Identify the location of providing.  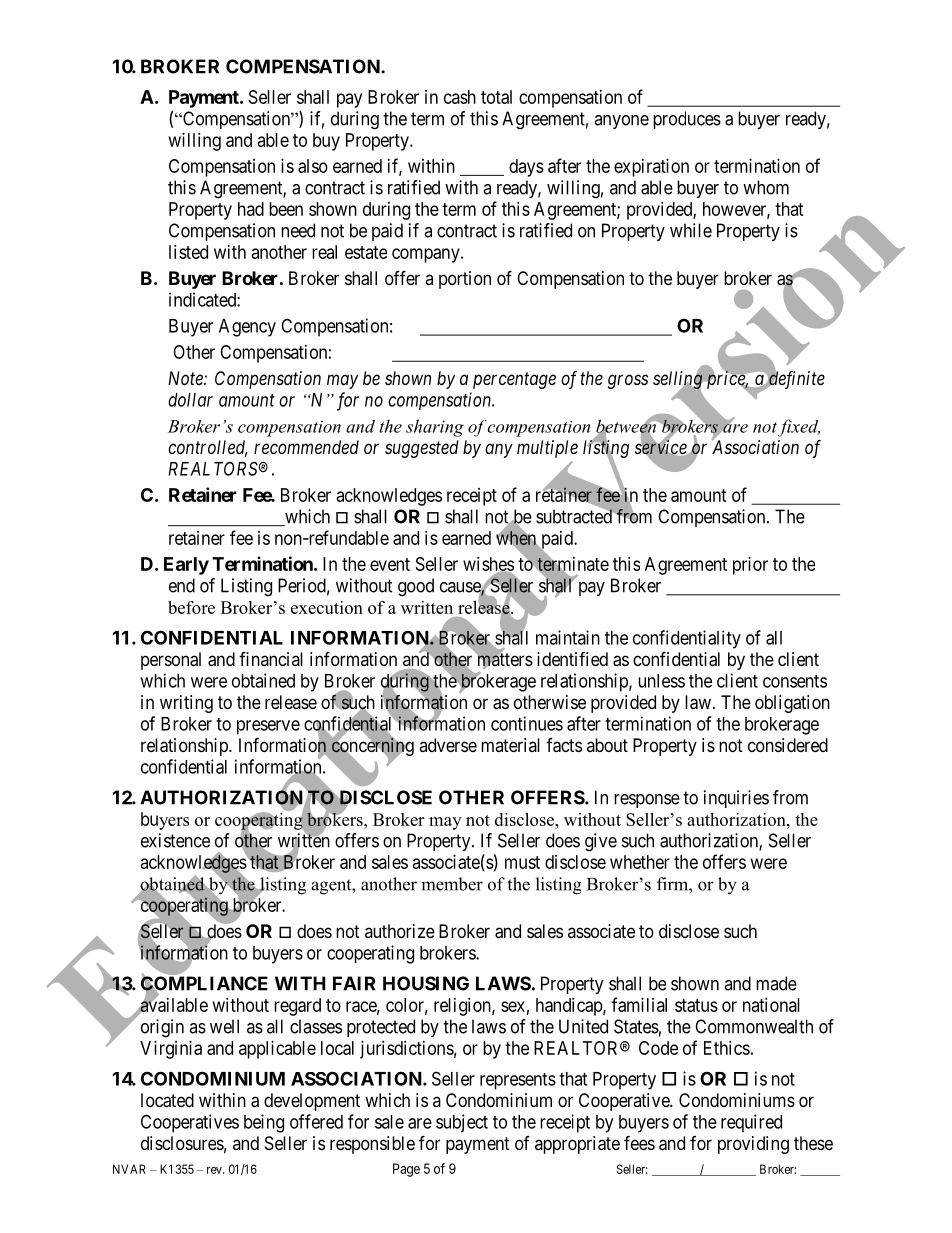
(753, 1145).
